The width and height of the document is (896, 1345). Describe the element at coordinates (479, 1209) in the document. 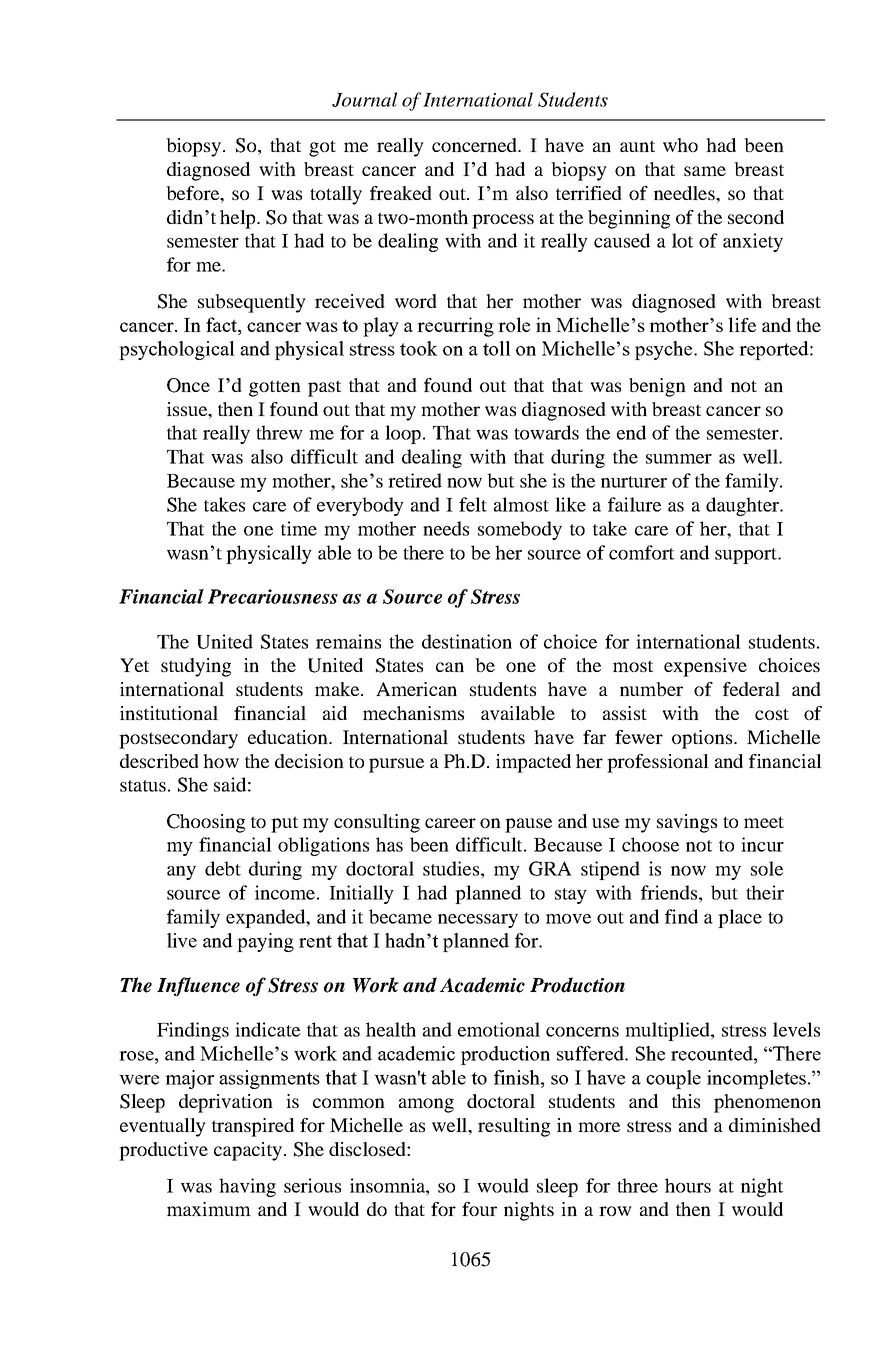

I see `four` at that location.
